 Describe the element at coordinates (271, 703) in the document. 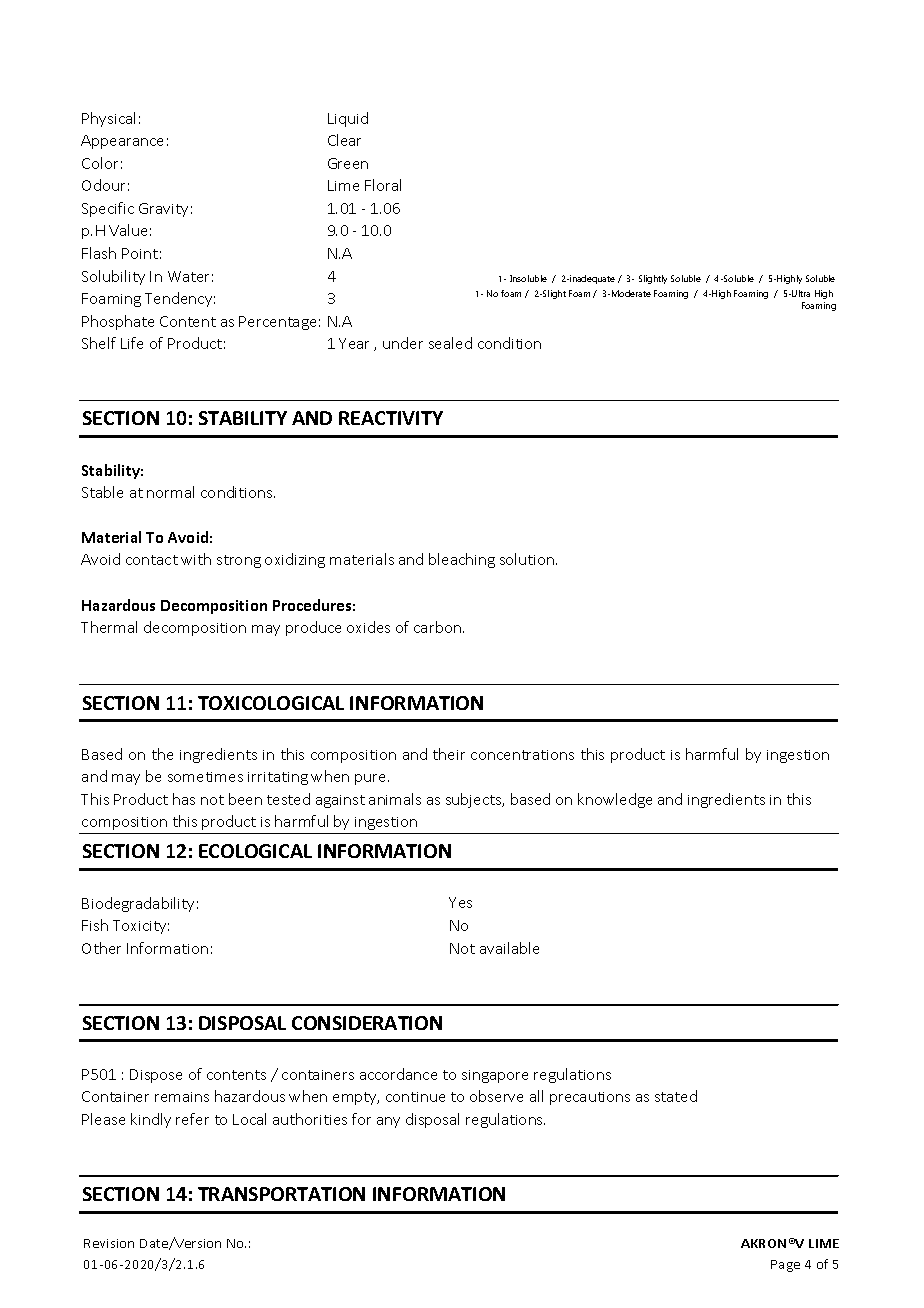

I see `TOXICOLOGICAL` at that location.
